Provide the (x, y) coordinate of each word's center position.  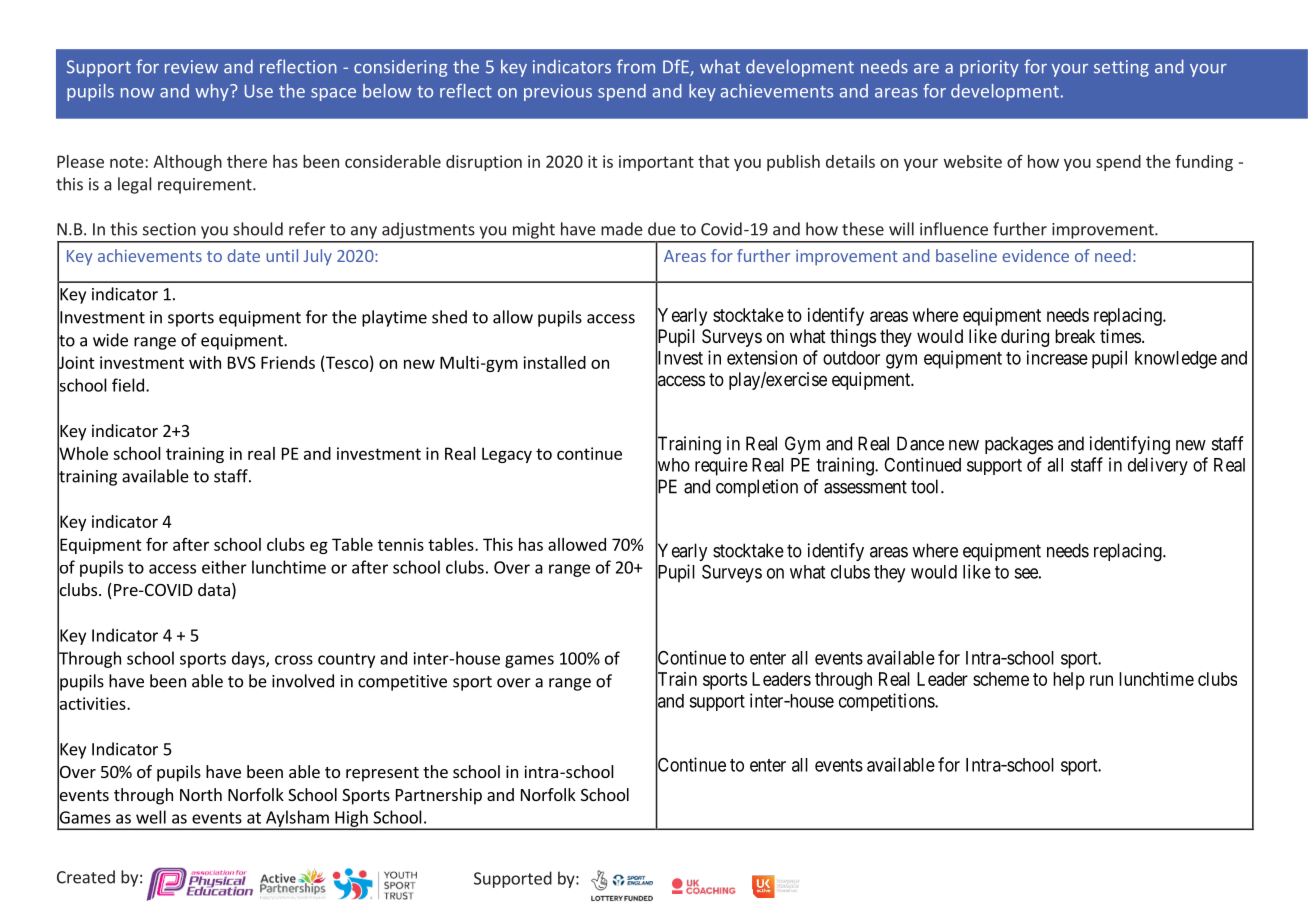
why (213, 92)
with (205, 362)
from (636, 66)
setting (1121, 68)
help (1069, 681)
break (1075, 336)
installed (554, 362)
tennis (401, 544)
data (214, 589)
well (151, 817)
